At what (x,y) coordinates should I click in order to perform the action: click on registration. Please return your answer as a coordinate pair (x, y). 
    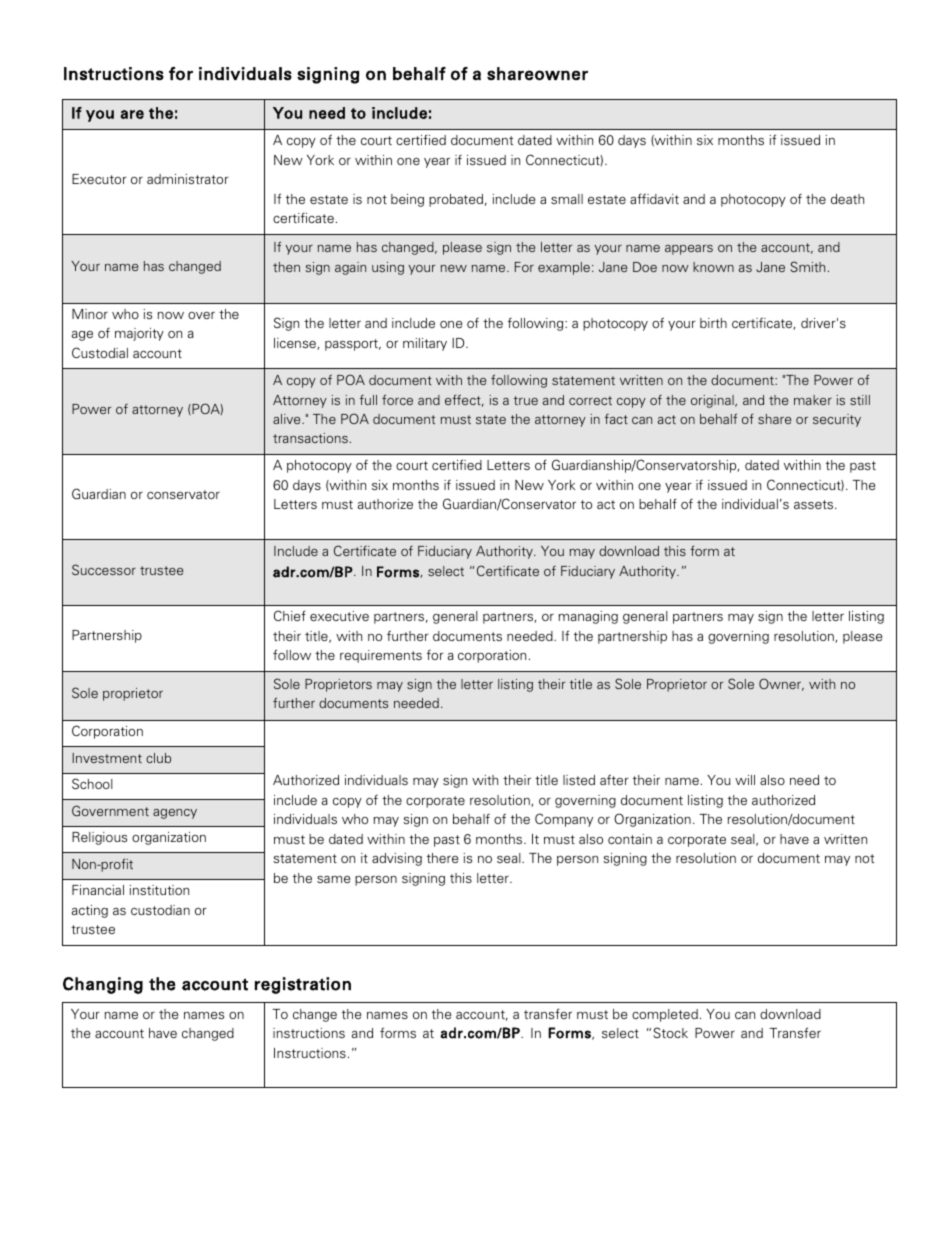
    Looking at the image, I should click on (303, 985).
